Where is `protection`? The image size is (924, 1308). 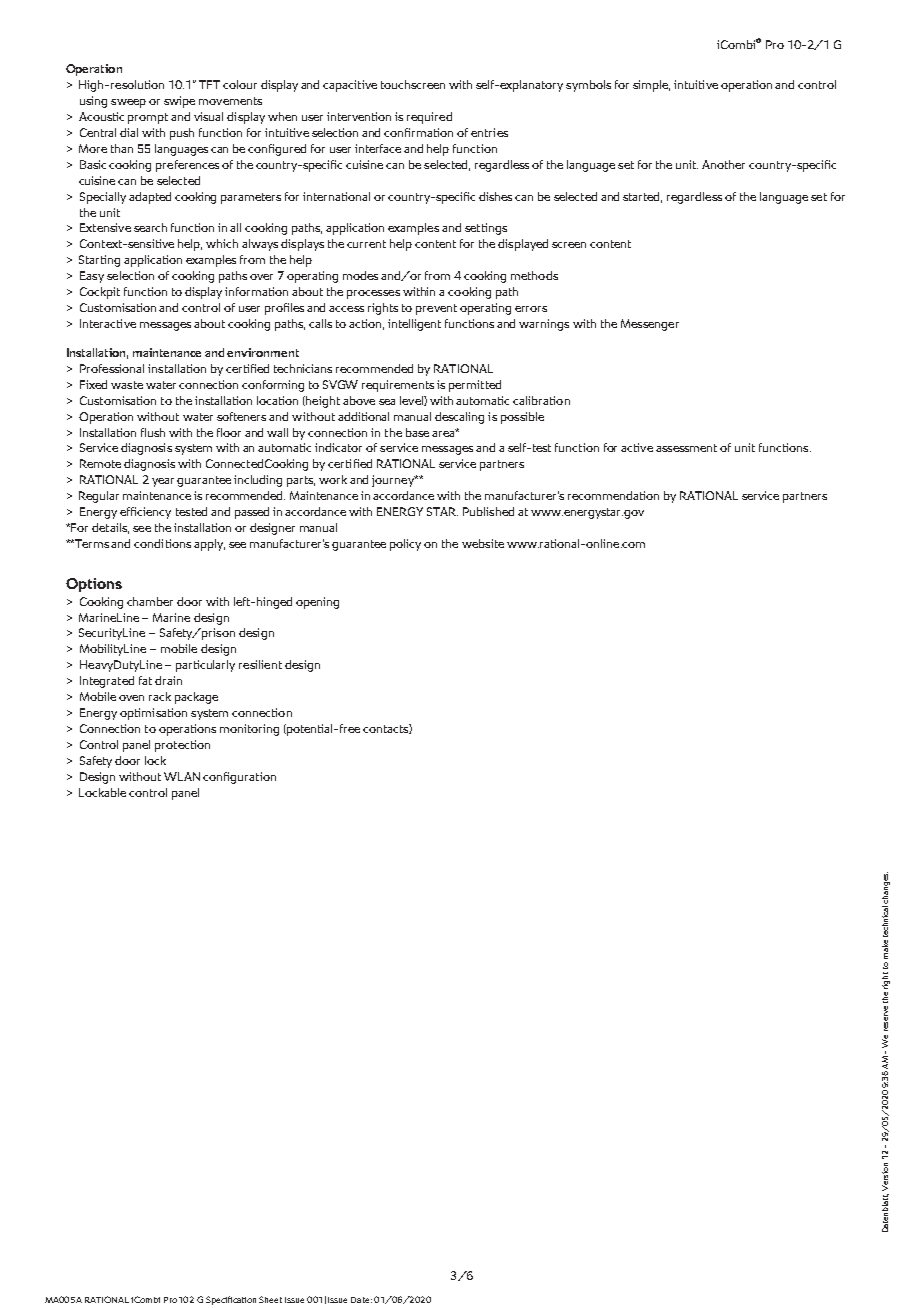
protection is located at coordinates (182, 746).
